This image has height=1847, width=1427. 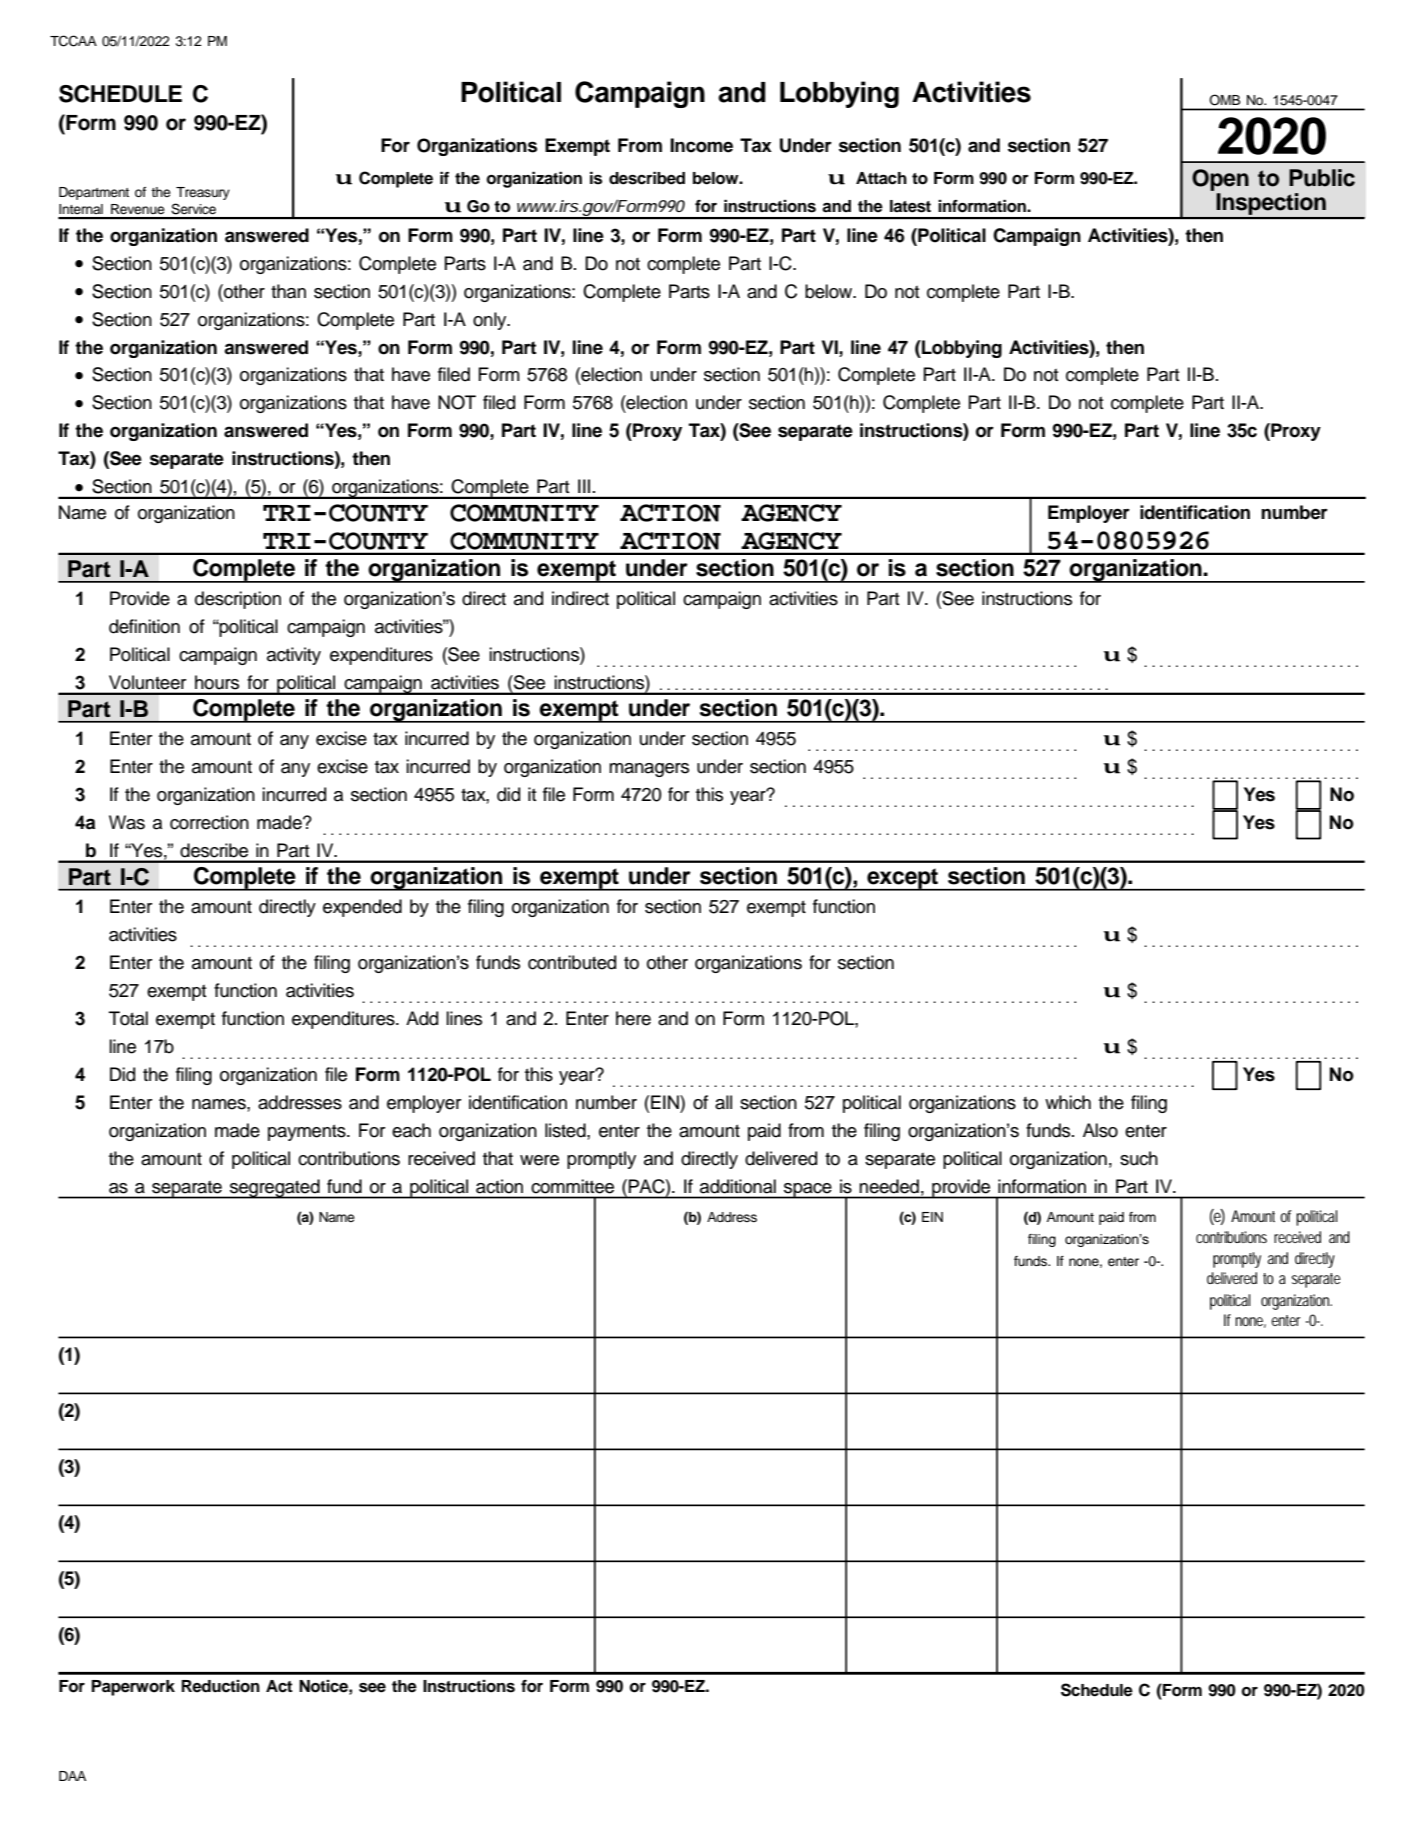 I want to click on segregated, so click(x=275, y=1189).
